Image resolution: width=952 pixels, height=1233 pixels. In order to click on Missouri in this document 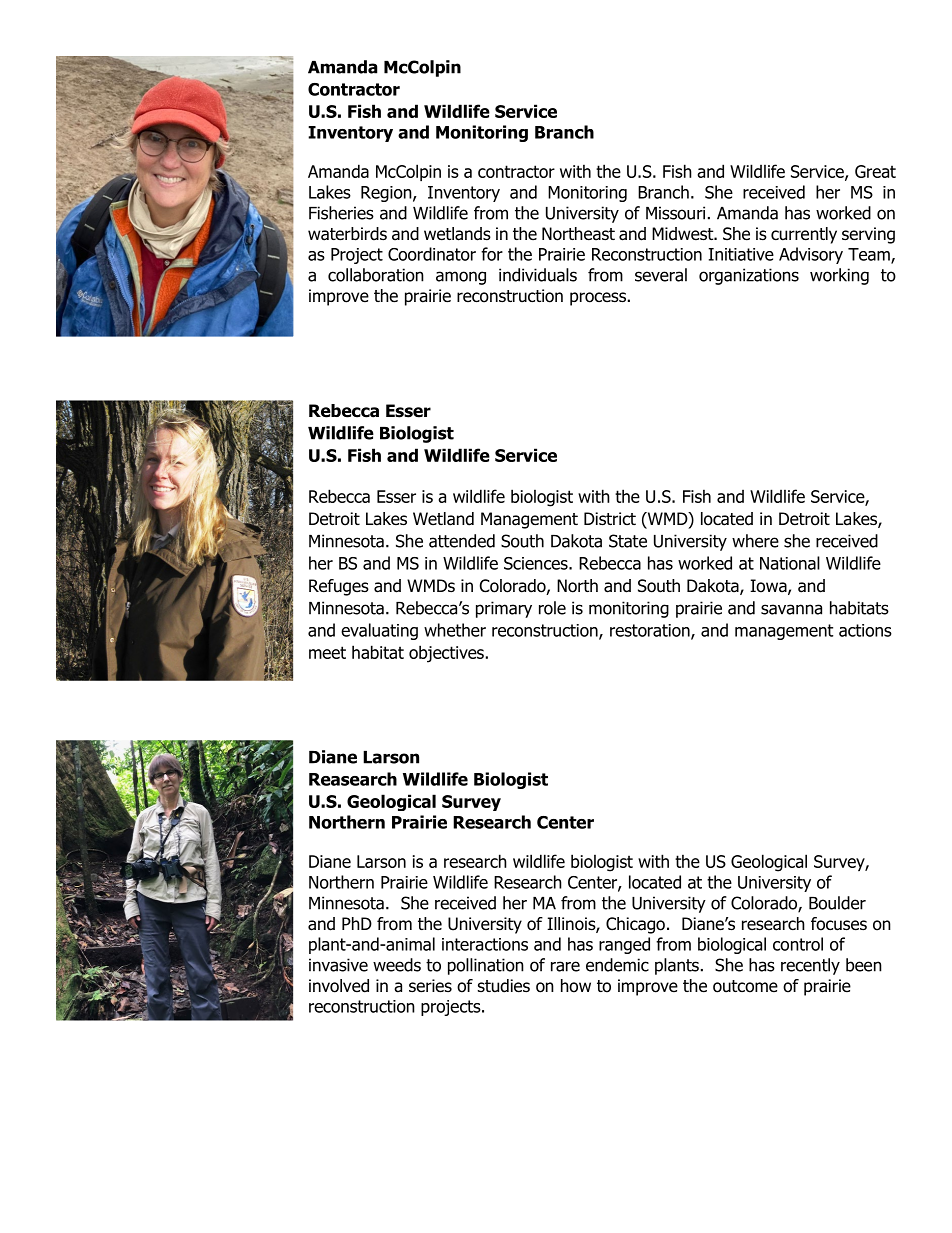, I will do `click(675, 213)`.
